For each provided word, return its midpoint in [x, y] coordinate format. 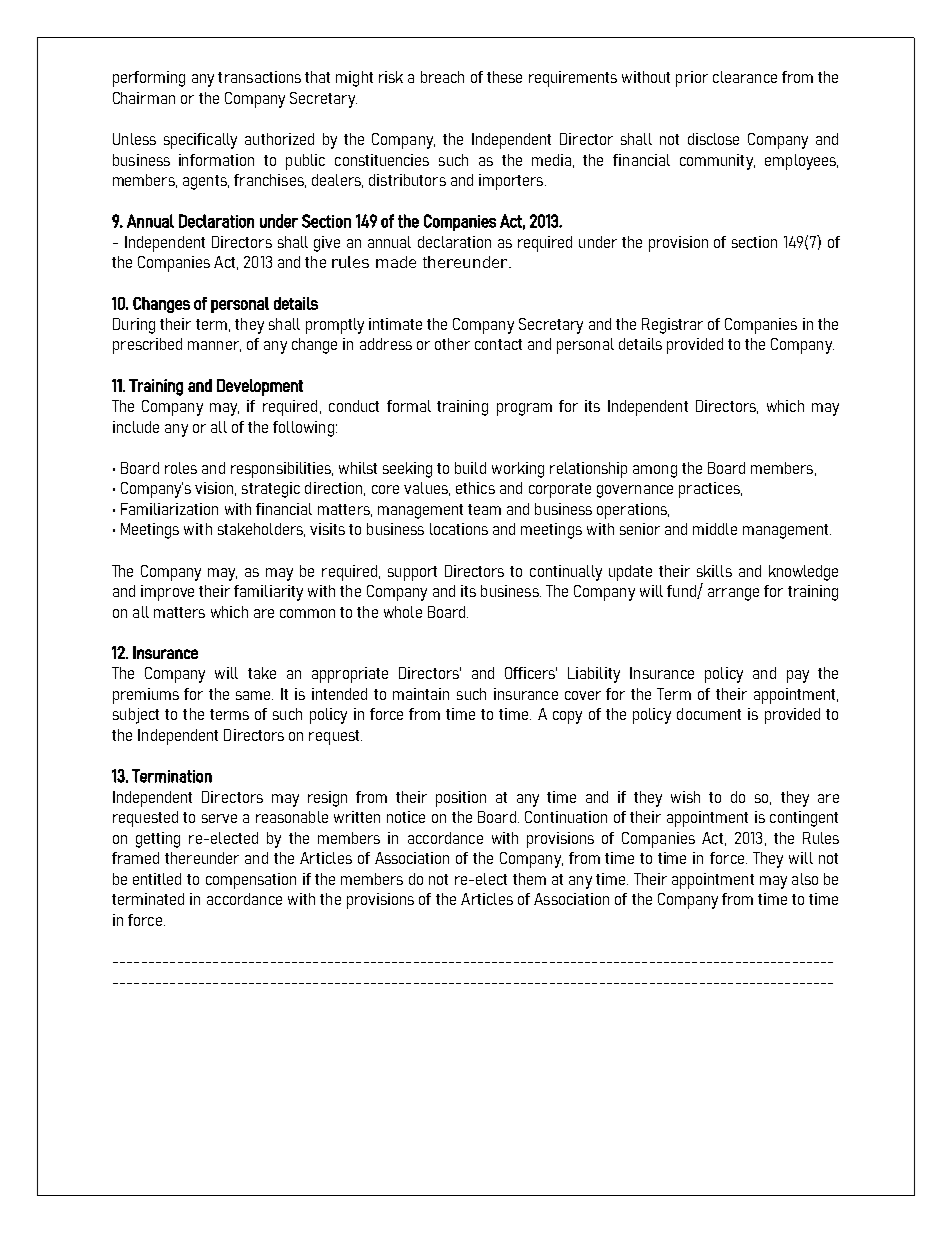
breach [442, 77]
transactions [259, 77]
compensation [251, 881]
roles [181, 468]
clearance [745, 77]
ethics [475, 488]
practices [710, 490]
